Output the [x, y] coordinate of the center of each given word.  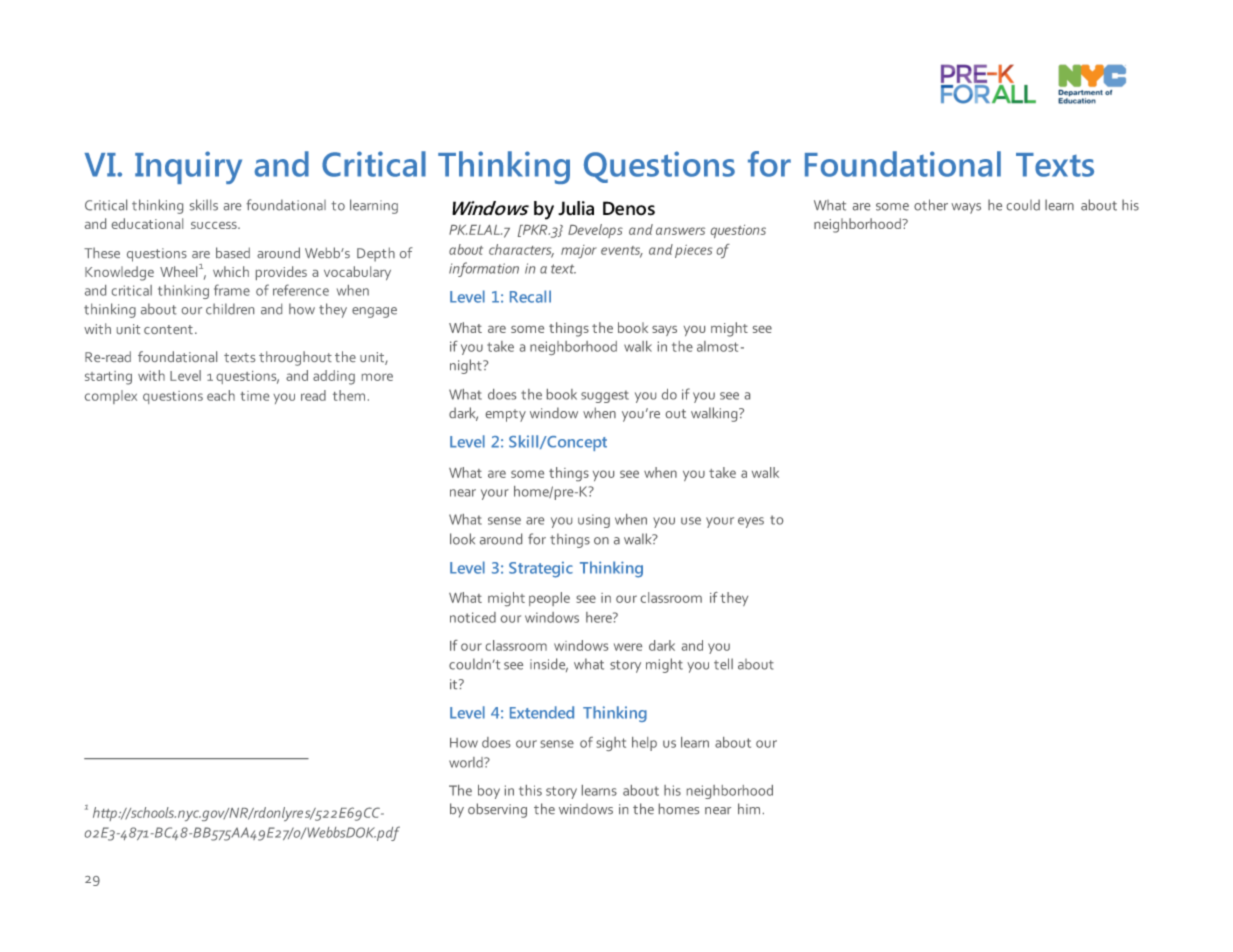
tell [723, 664]
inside [549, 665]
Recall [530, 296]
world [467, 762]
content [168, 329]
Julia [576, 208]
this [530, 790]
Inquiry [188, 167]
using [594, 521]
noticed [473, 617]
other [931, 205]
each [221, 395]
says [664, 331]
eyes [751, 522]
